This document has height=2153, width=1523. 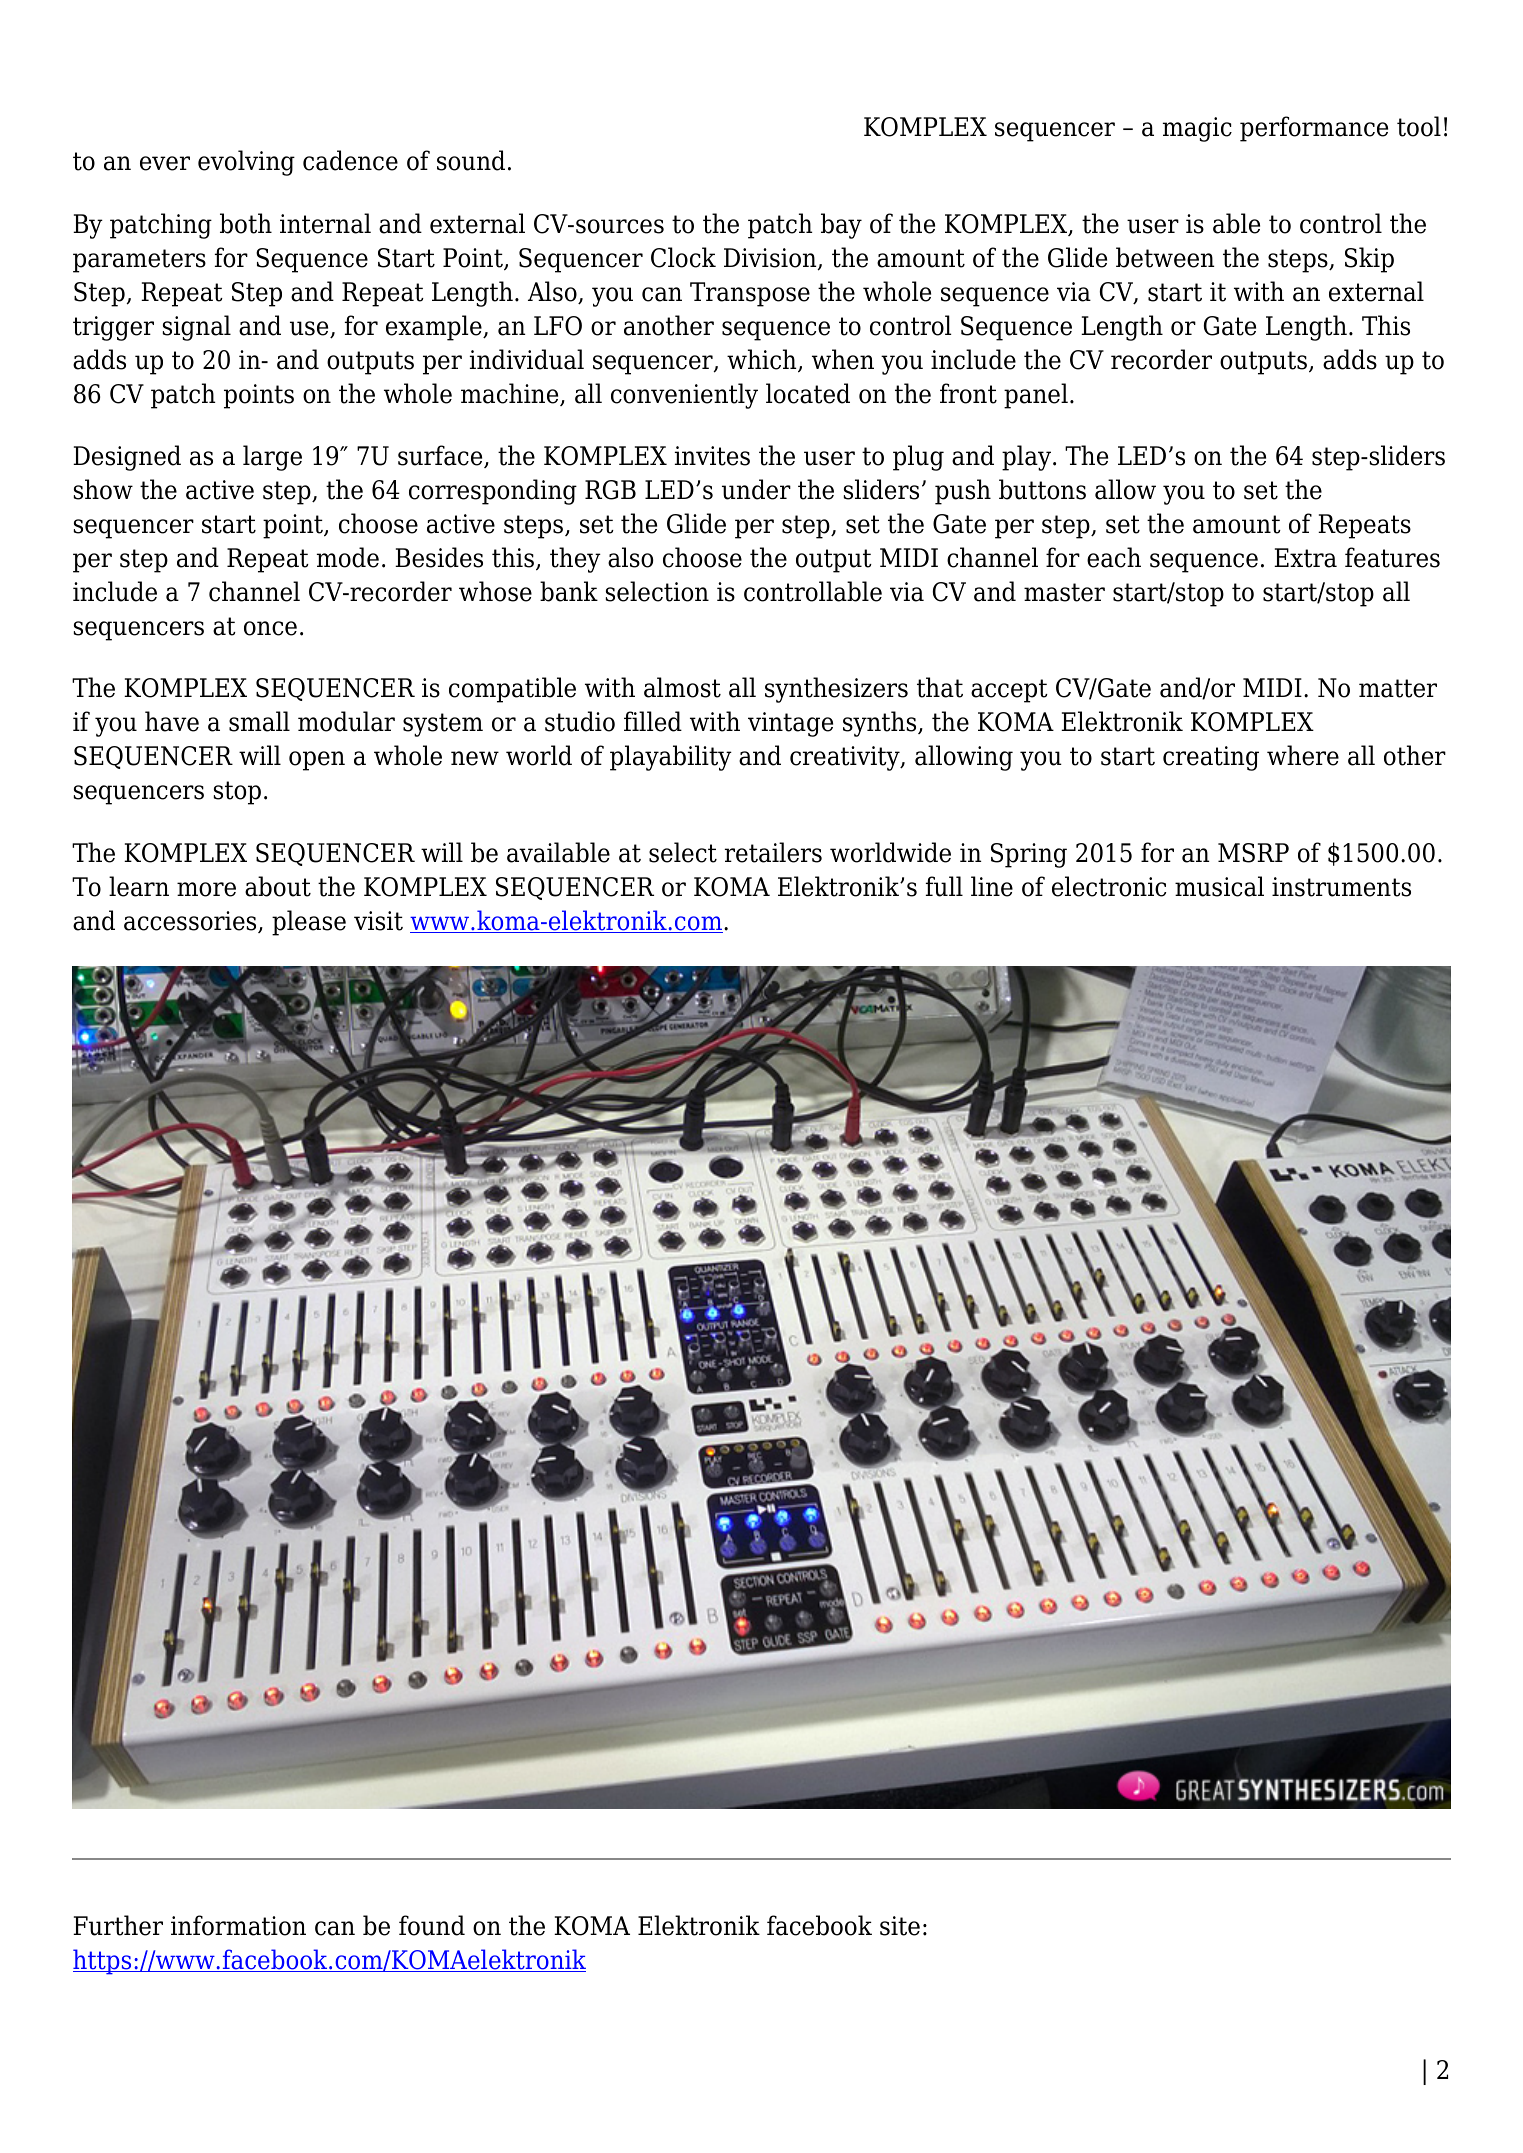 What do you see at coordinates (900, 1926) in the document?
I see `site` at bounding box center [900, 1926].
